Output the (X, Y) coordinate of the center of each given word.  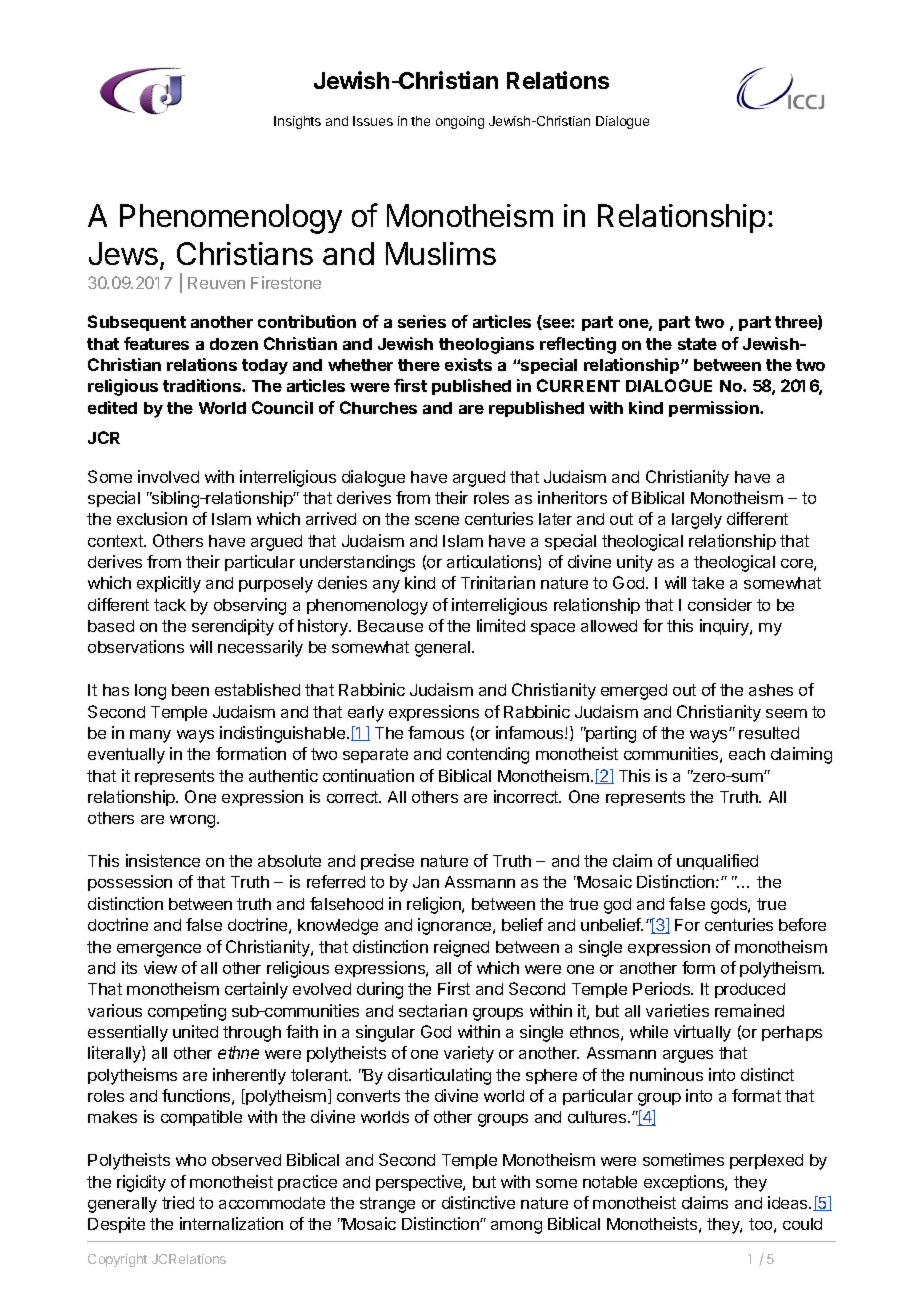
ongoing (460, 122)
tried (178, 1202)
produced (750, 990)
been (190, 690)
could (802, 1224)
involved (168, 476)
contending (488, 755)
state (697, 344)
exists (468, 364)
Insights (297, 122)
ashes (771, 690)
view (160, 967)
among (516, 1227)
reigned (461, 948)
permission (715, 409)
